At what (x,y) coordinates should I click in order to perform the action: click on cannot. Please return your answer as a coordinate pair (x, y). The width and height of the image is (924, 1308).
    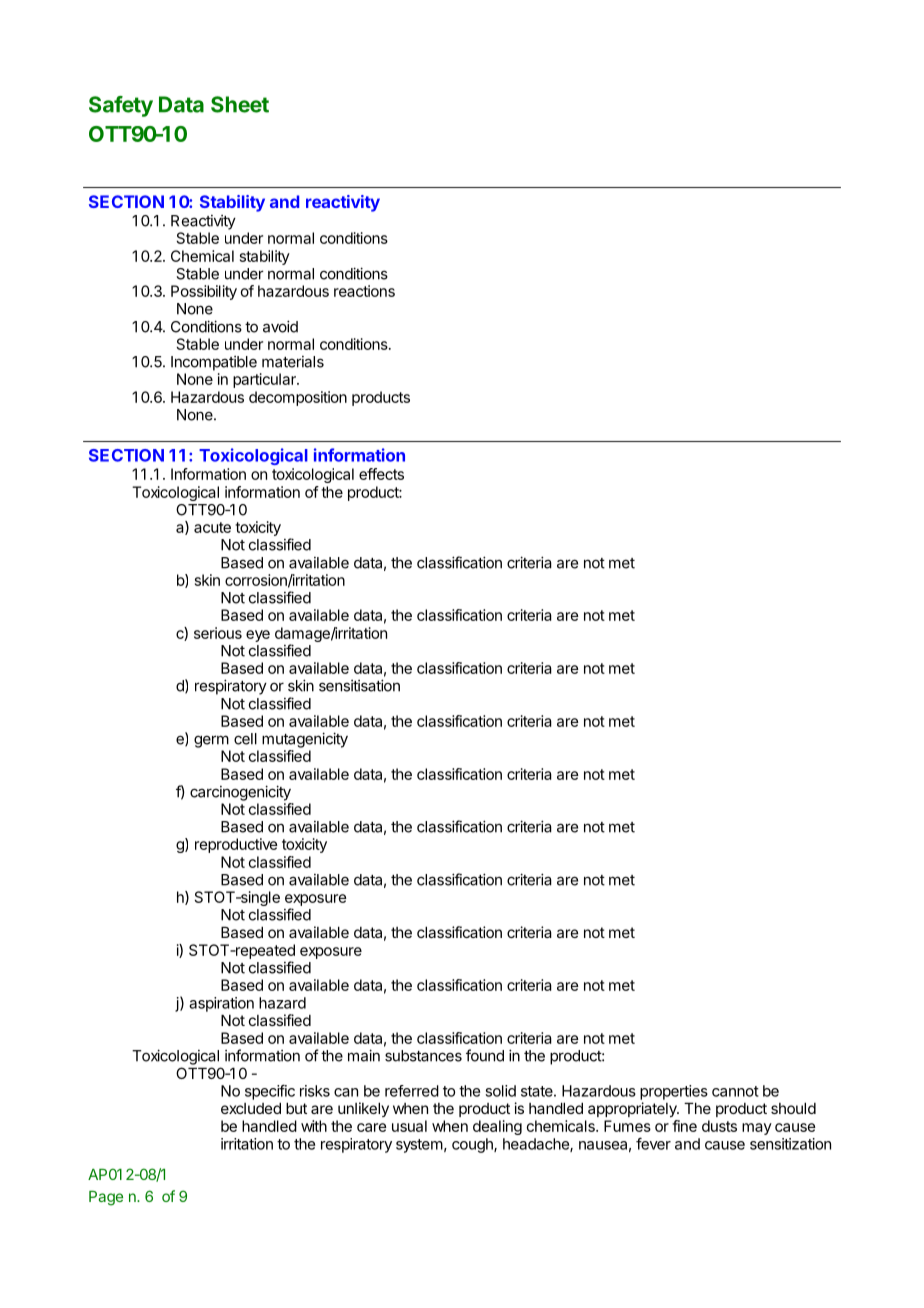
    Looking at the image, I should click on (735, 1091).
